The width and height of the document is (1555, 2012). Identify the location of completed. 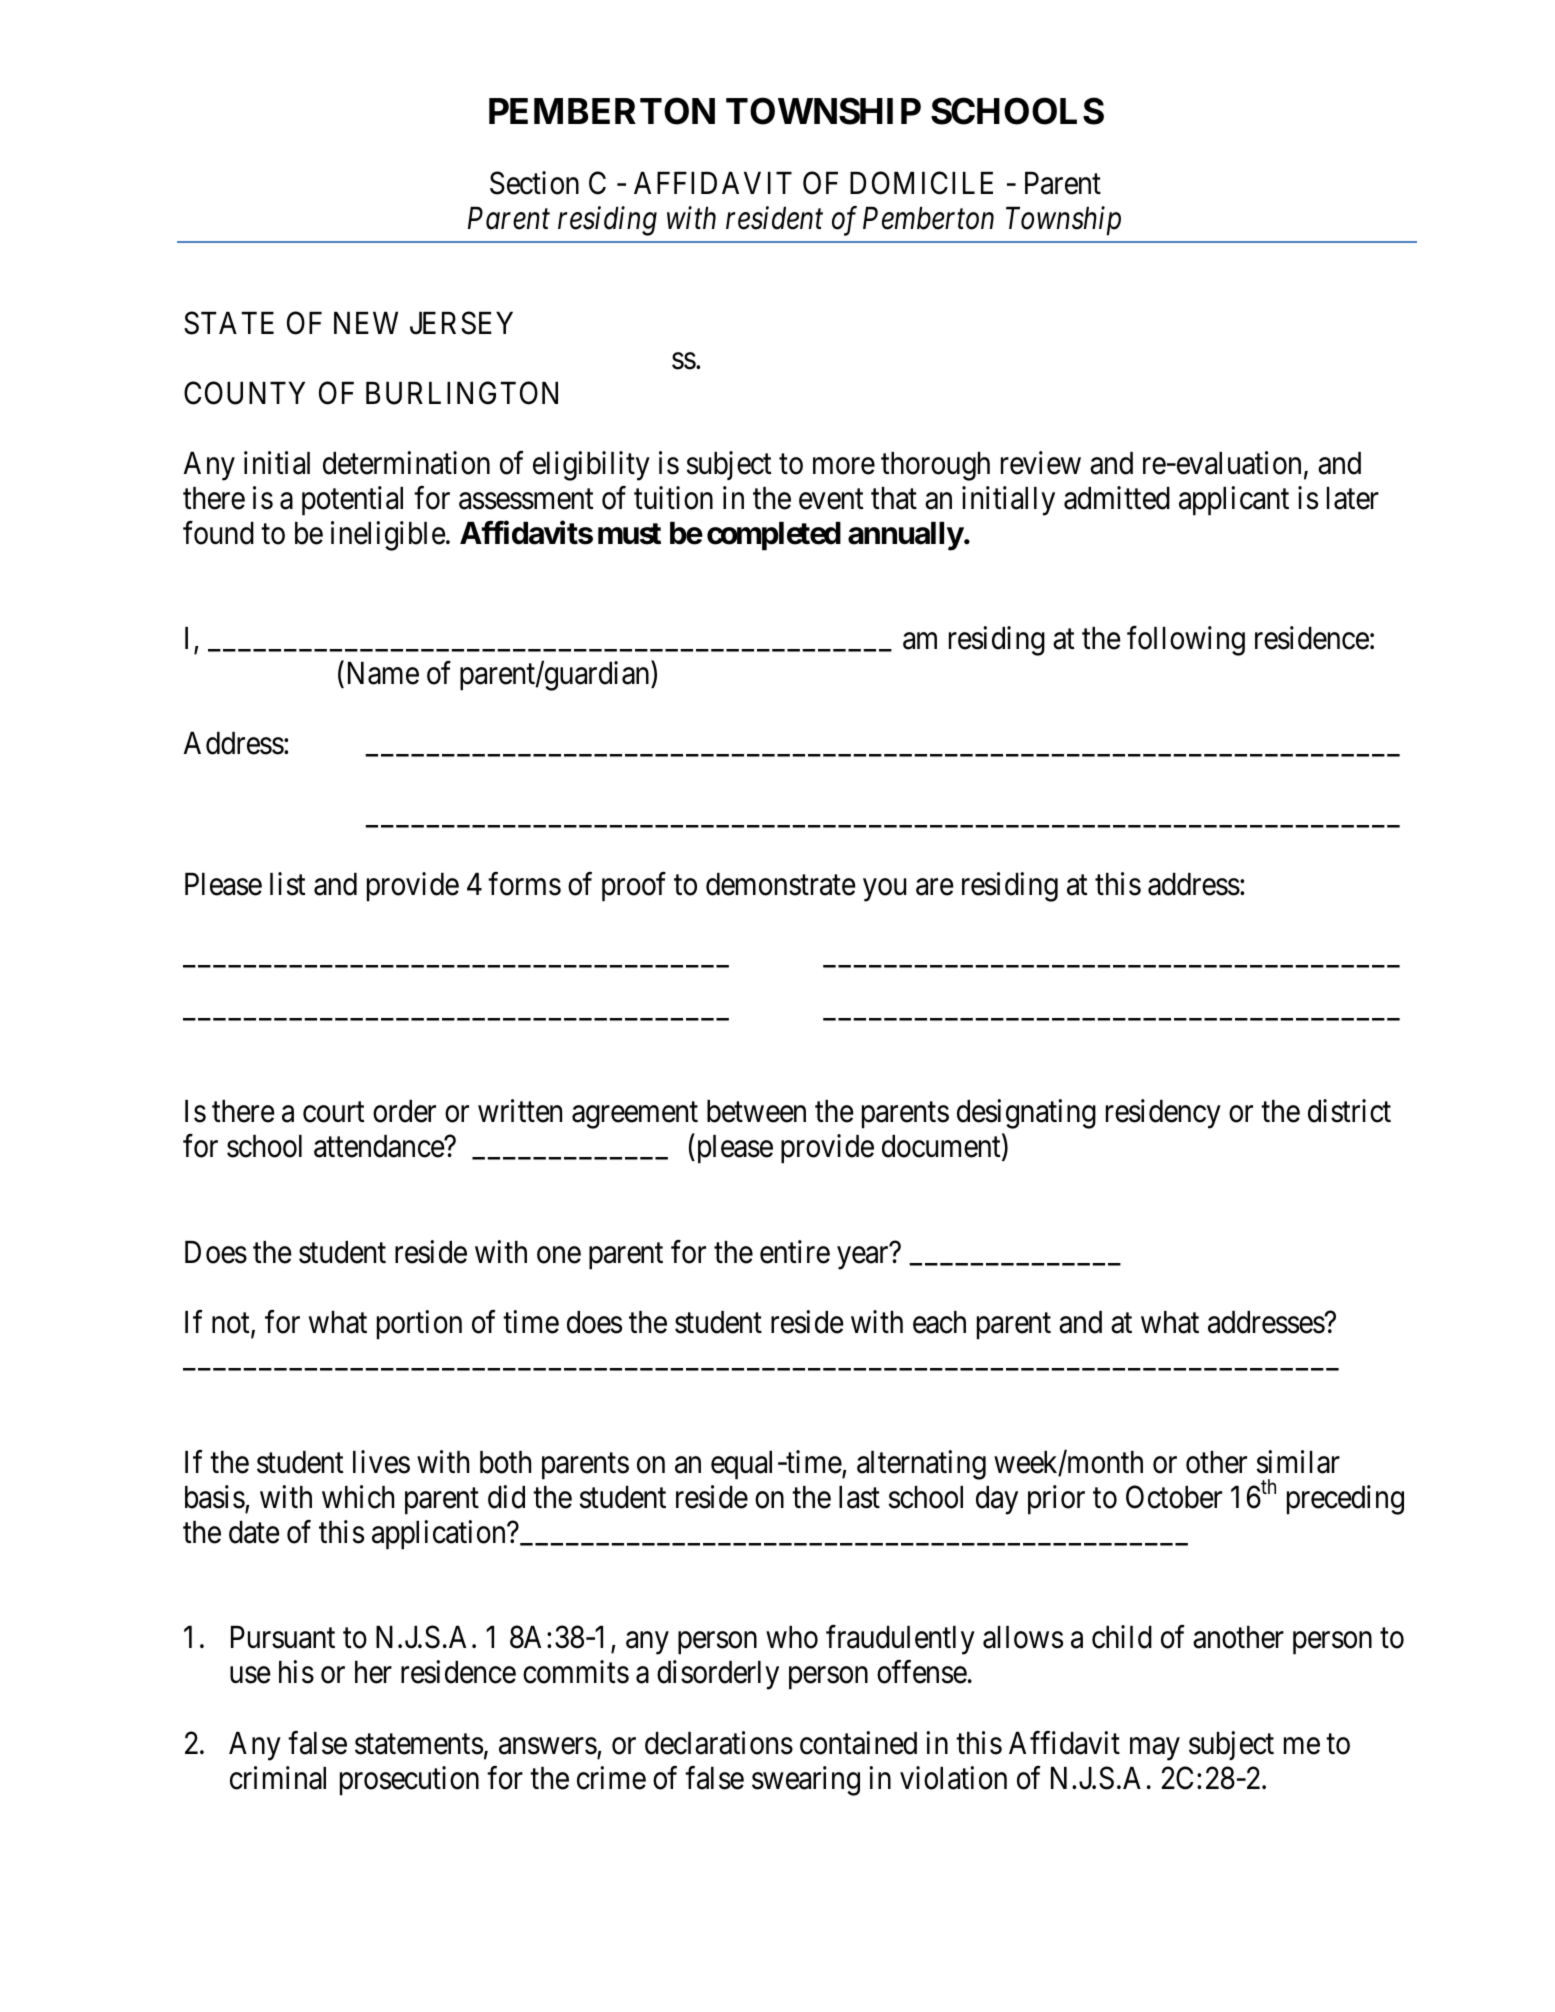
(774, 536).
